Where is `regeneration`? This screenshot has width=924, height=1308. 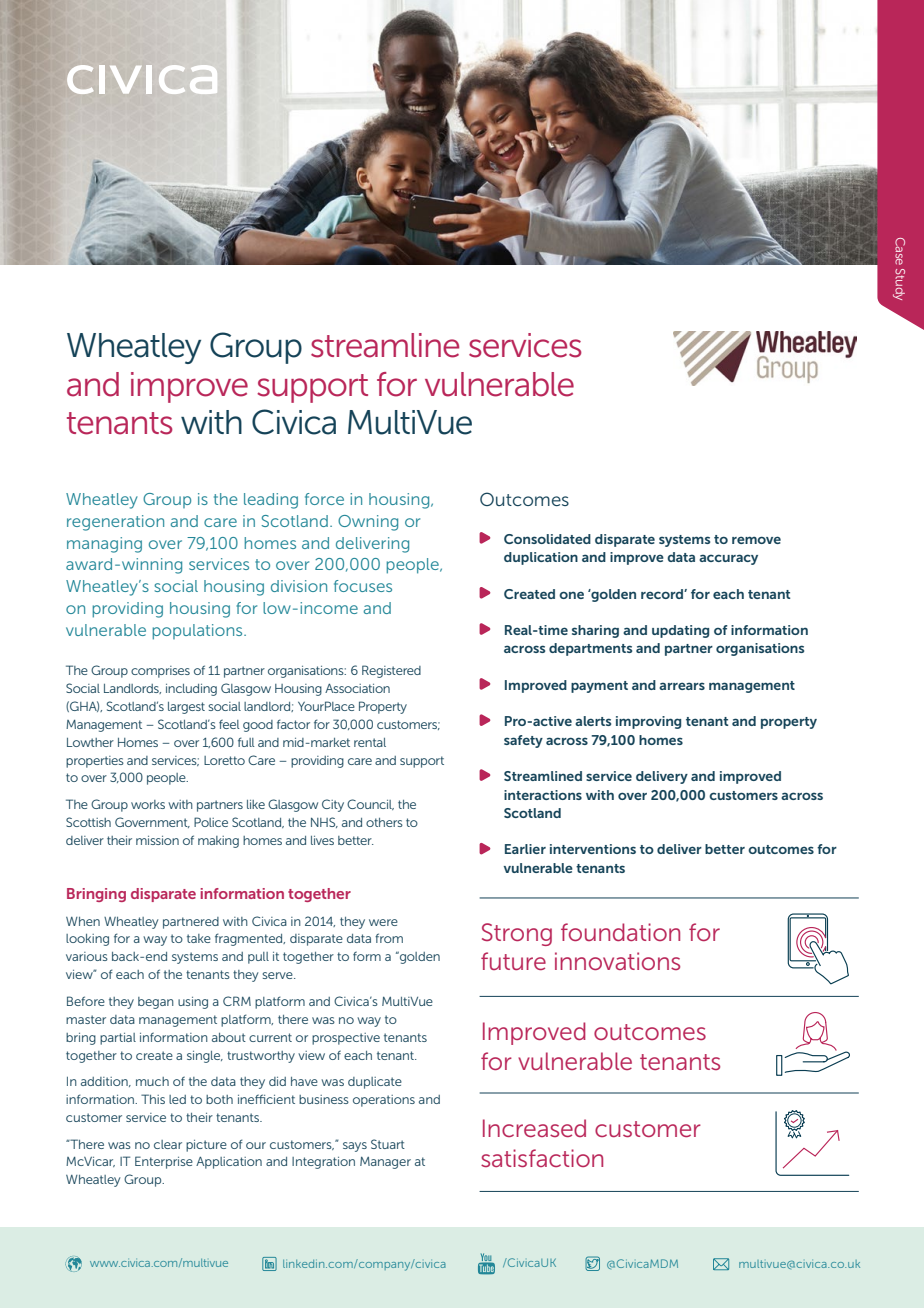
regeneration is located at coordinates (115, 523).
